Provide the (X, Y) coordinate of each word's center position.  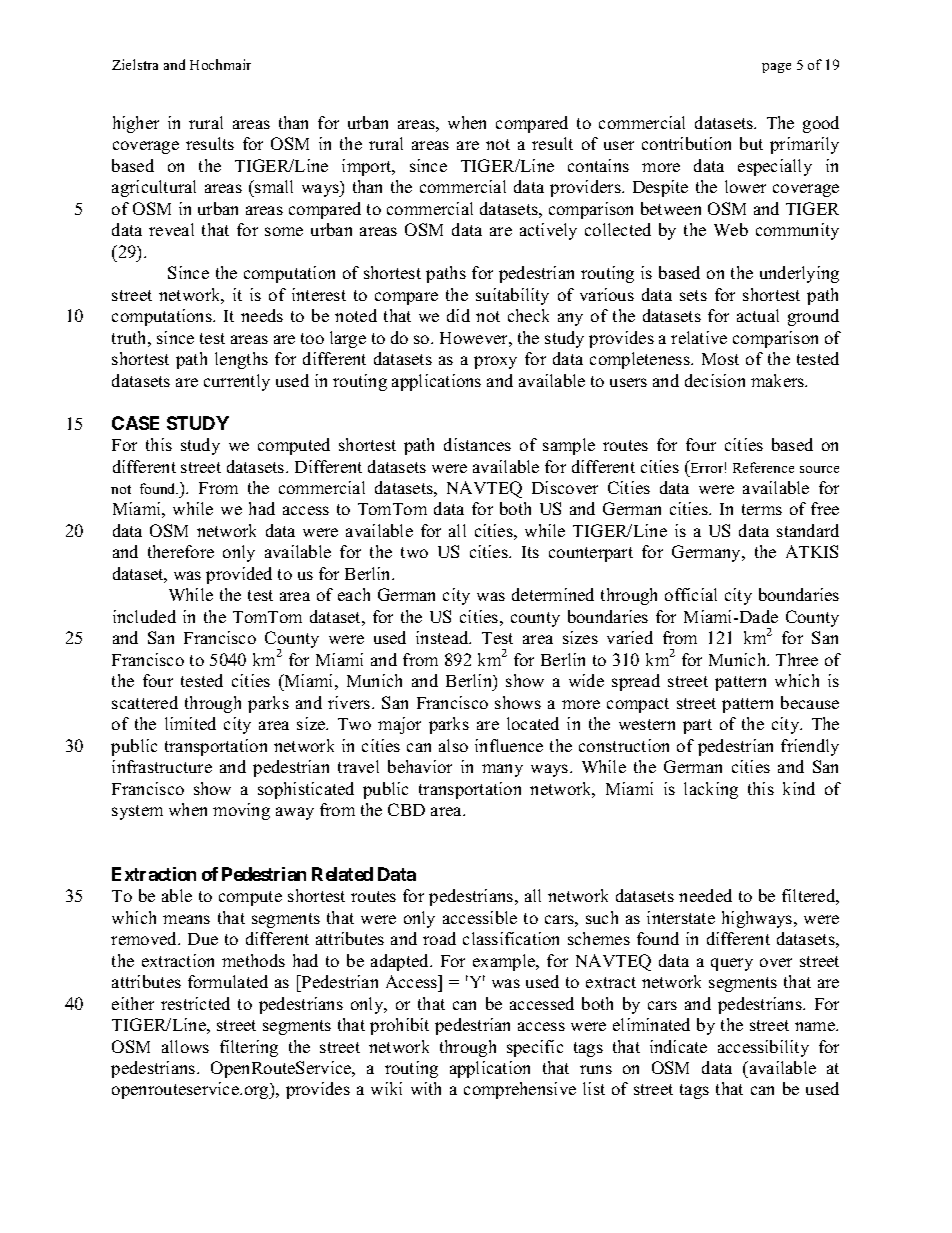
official (691, 594)
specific (535, 1048)
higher (136, 124)
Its (530, 552)
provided (239, 575)
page (776, 68)
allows (185, 1046)
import (368, 167)
